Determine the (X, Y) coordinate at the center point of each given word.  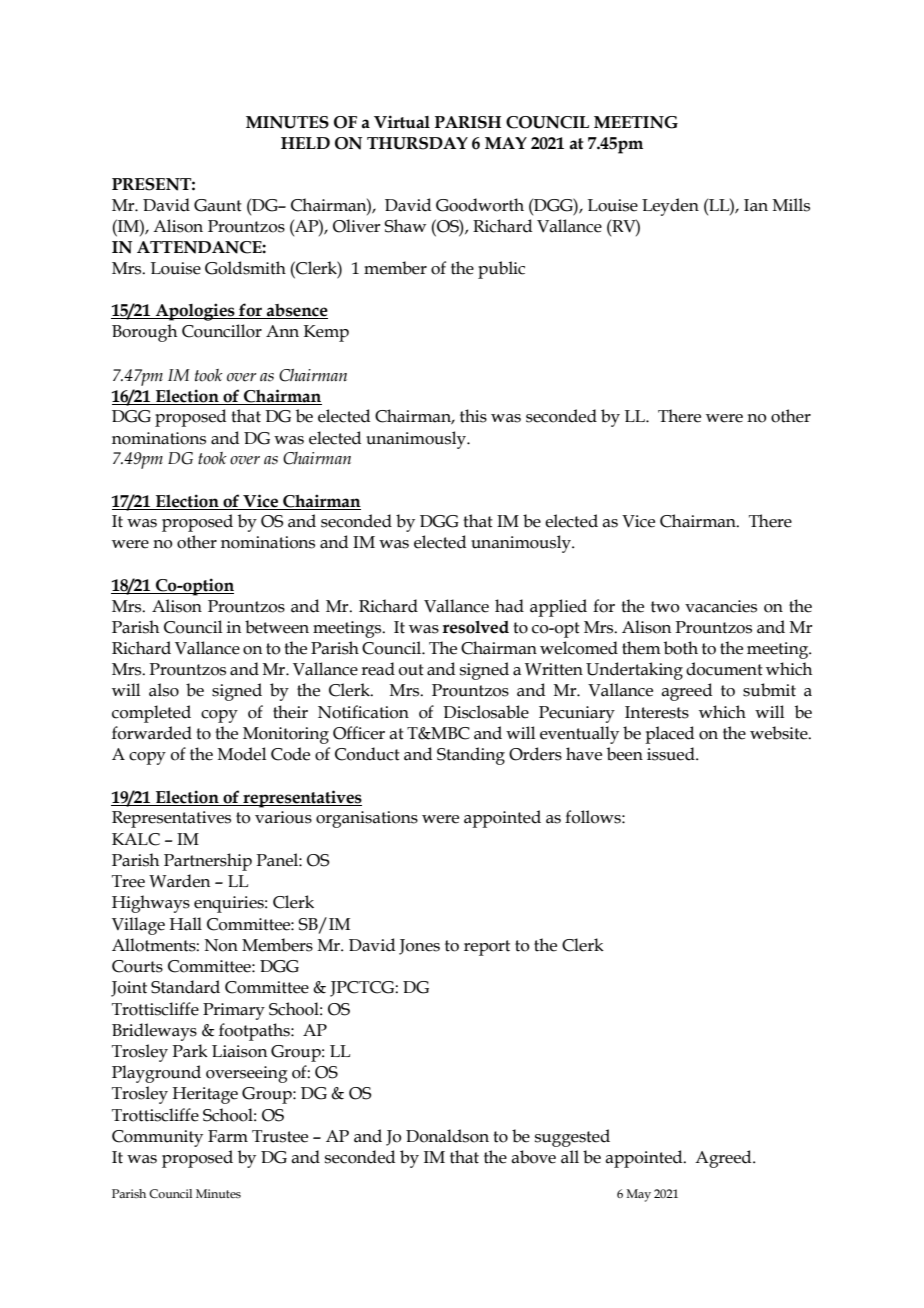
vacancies (721, 606)
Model (241, 754)
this (473, 416)
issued (672, 754)
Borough (144, 333)
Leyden (670, 207)
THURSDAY (417, 143)
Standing (471, 756)
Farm (228, 1136)
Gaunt (218, 205)
